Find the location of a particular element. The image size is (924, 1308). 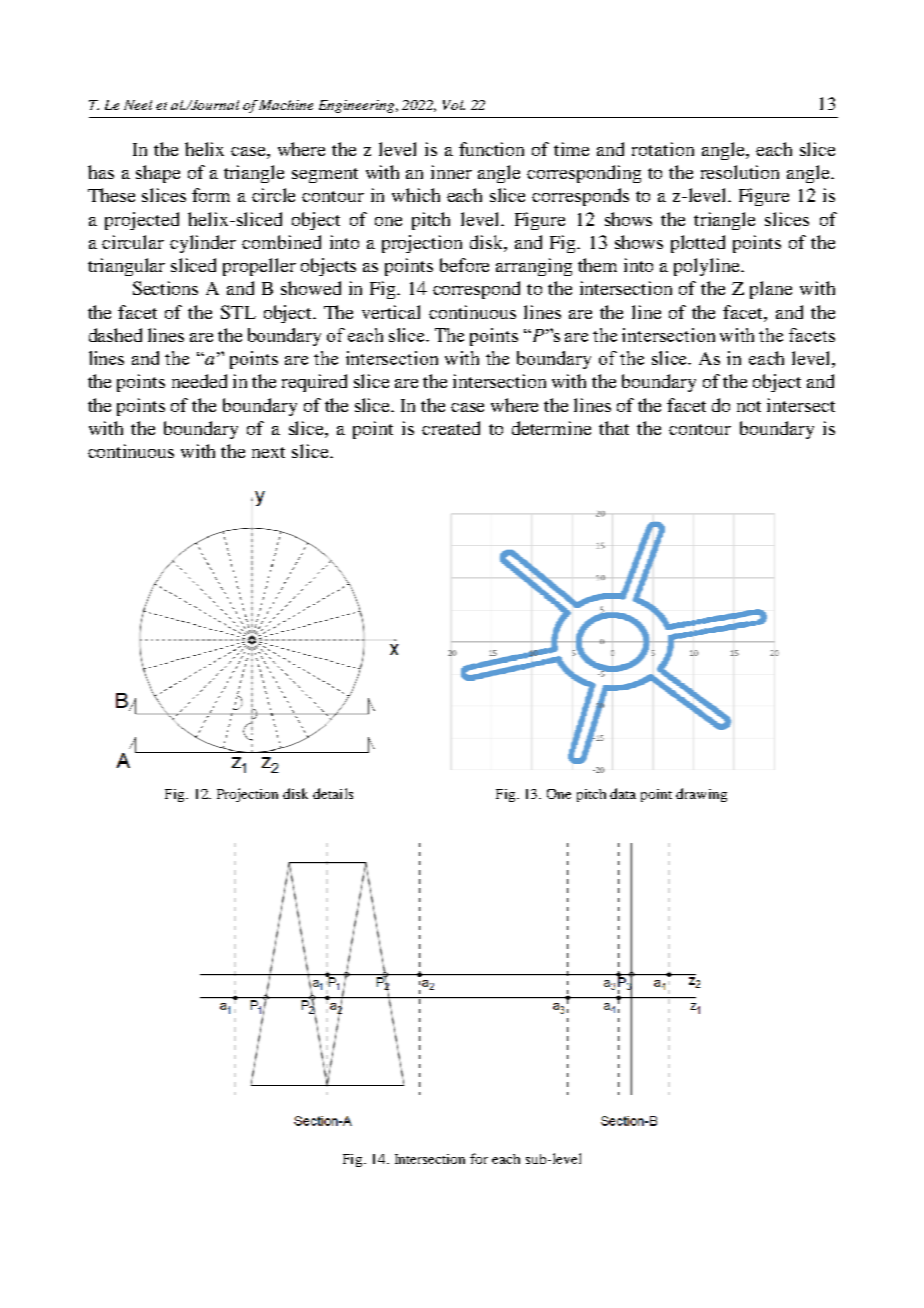

plane is located at coordinates (771, 290).
